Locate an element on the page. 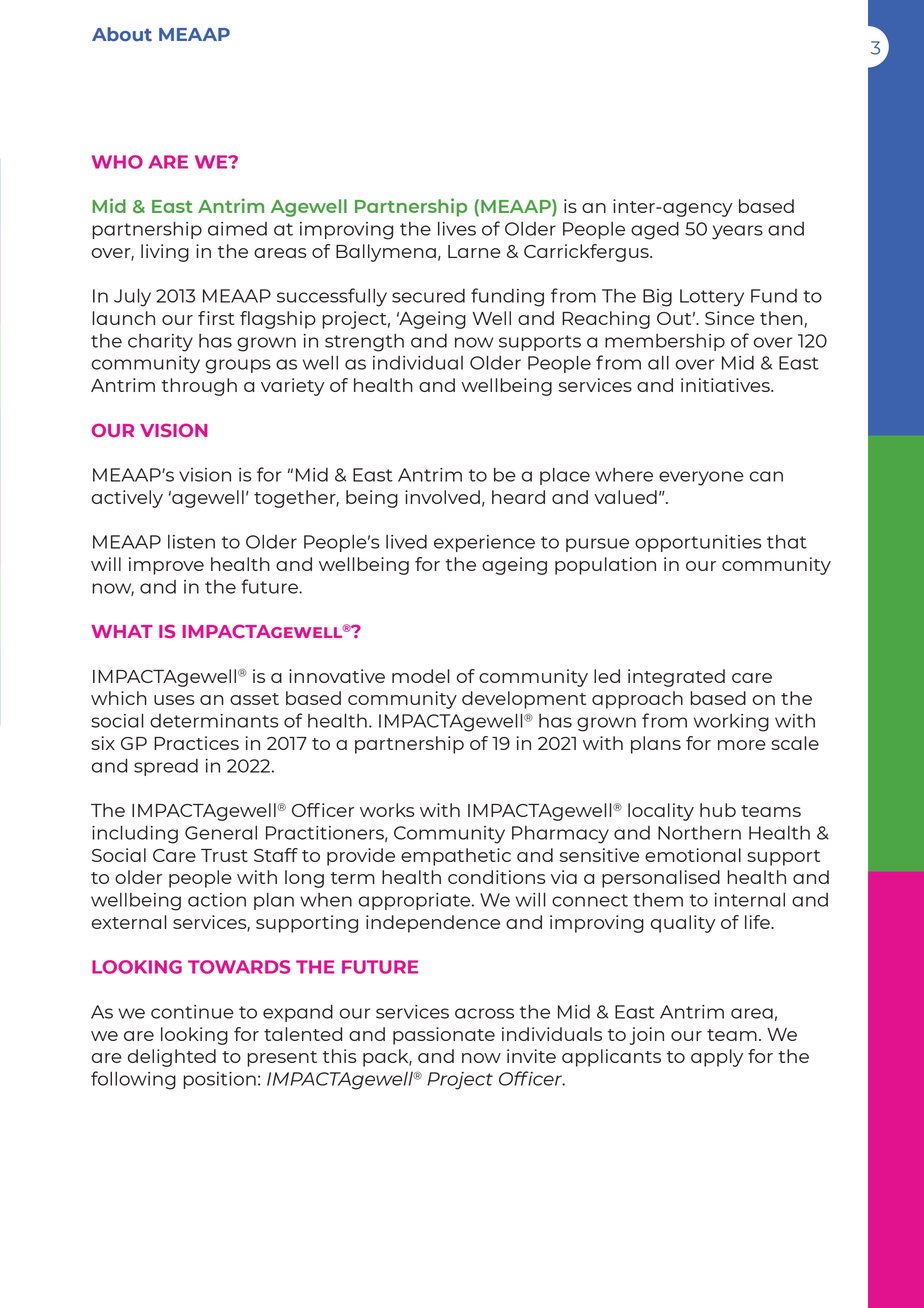  strength is located at coordinates (364, 342).
